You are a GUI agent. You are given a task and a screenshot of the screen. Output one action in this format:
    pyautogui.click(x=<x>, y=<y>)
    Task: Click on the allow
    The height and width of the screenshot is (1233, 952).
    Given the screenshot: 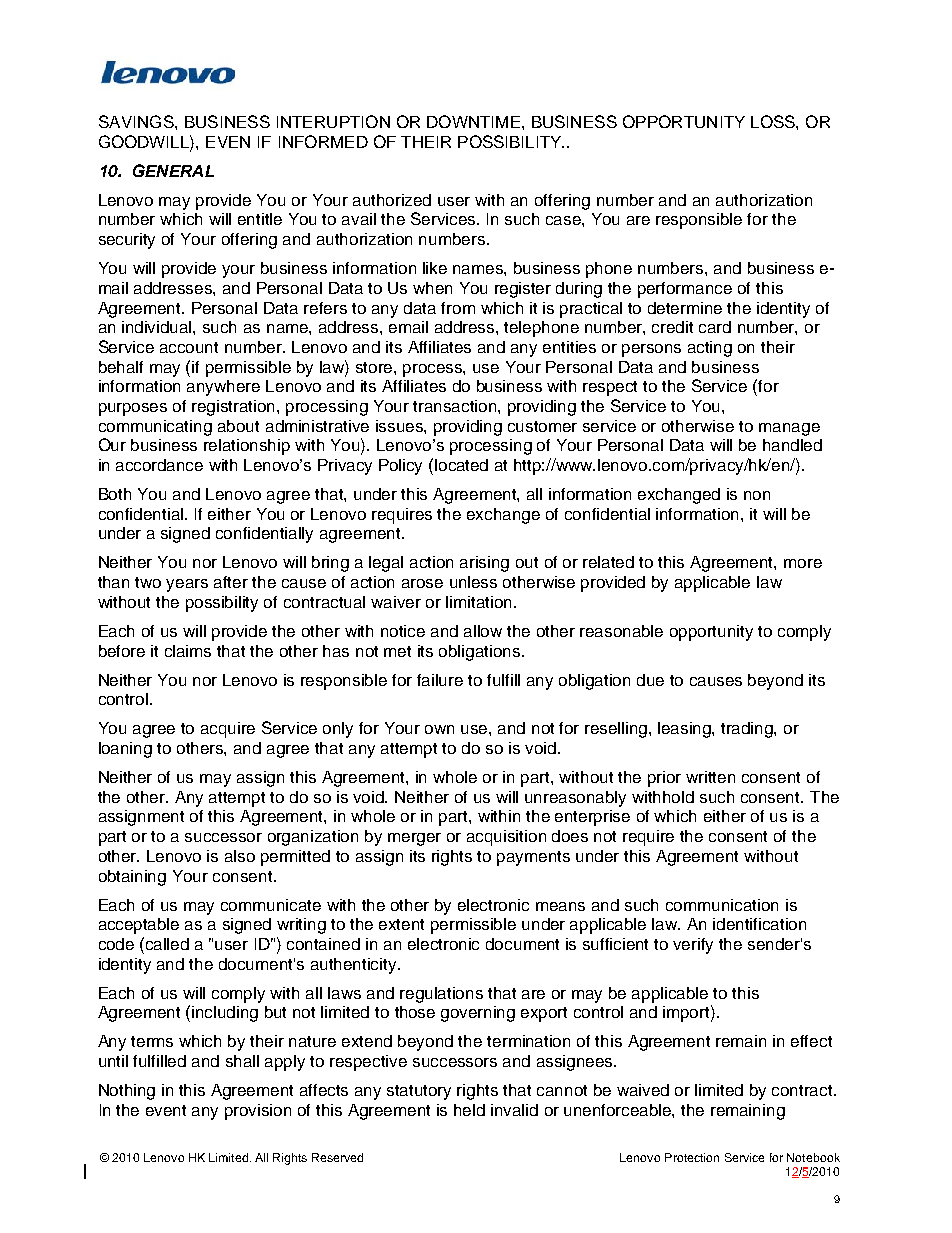 What is the action you would take?
    pyautogui.click(x=483, y=631)
